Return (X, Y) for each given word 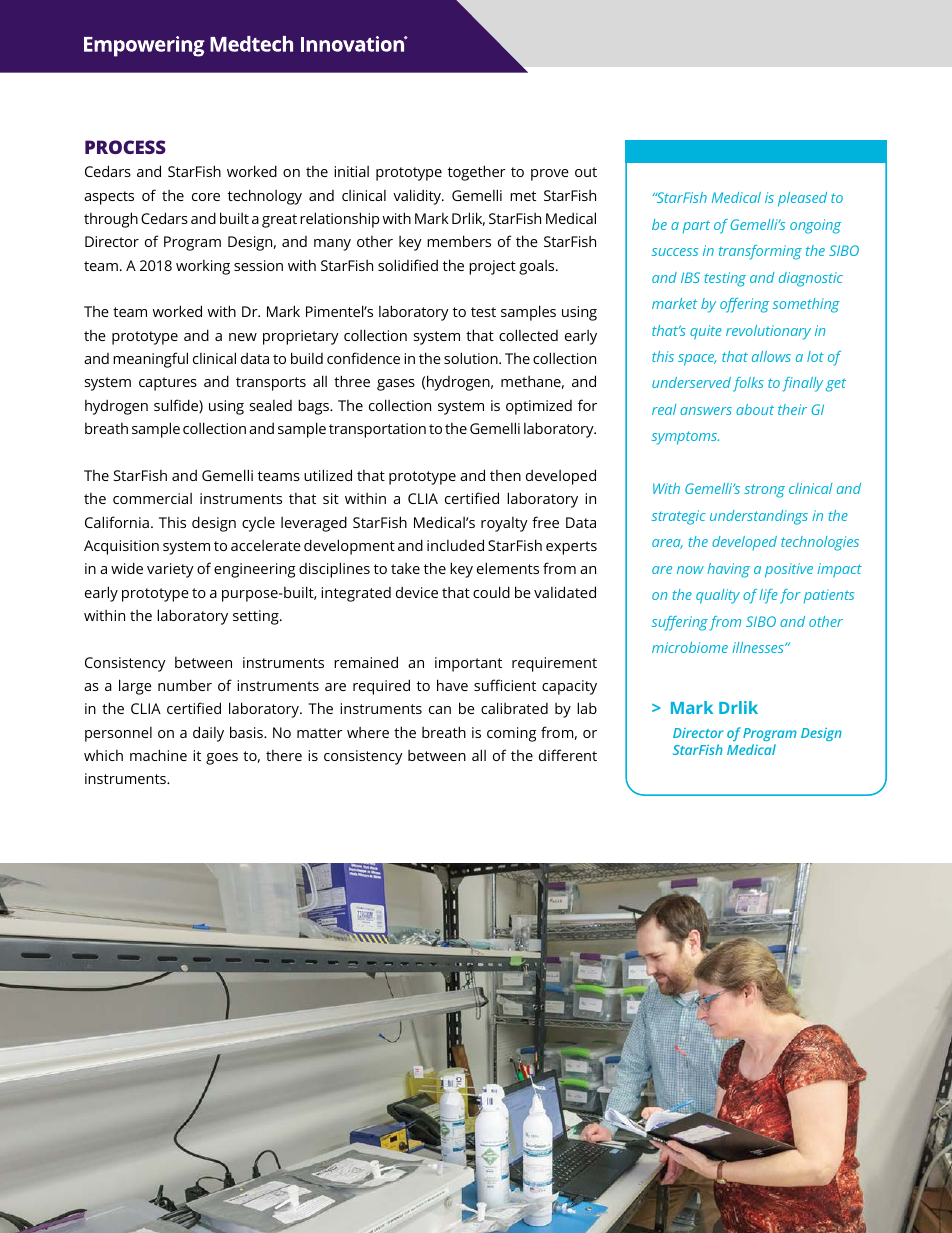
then (505, 475)
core (206, 197)
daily (208, 734)
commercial (152, 498)
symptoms (685, 438)
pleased (802, 199)
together (477, 173)
